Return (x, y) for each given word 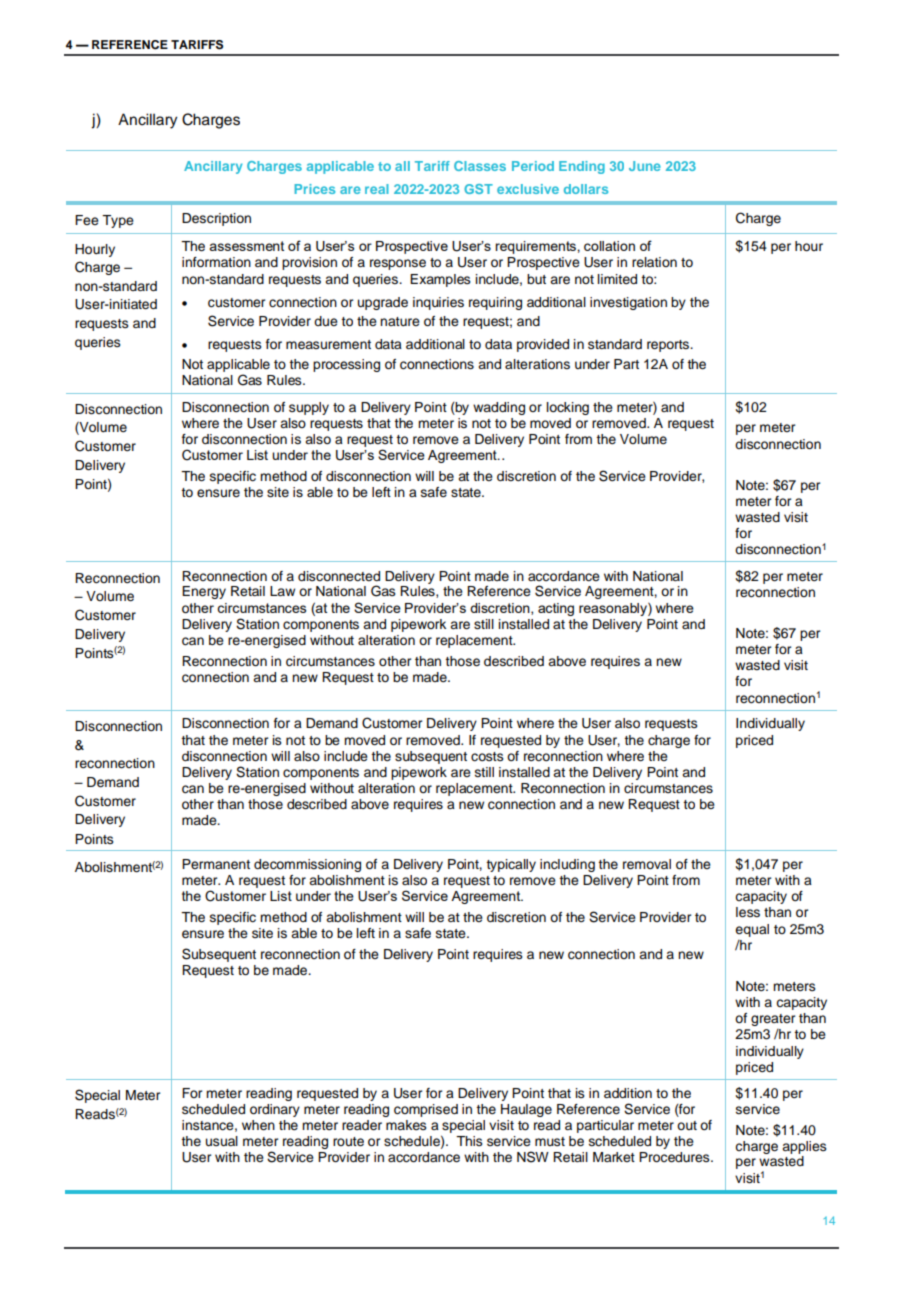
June (645, 166)
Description (216, 219)
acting (556, 609)
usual (222, 1141)
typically (511, 865)
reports (669, 346)
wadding (499, 408)
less (748, 912)
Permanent (216, 864)
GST (478, 189)
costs (487, 757)
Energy (204, 592)
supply (309, 408)
